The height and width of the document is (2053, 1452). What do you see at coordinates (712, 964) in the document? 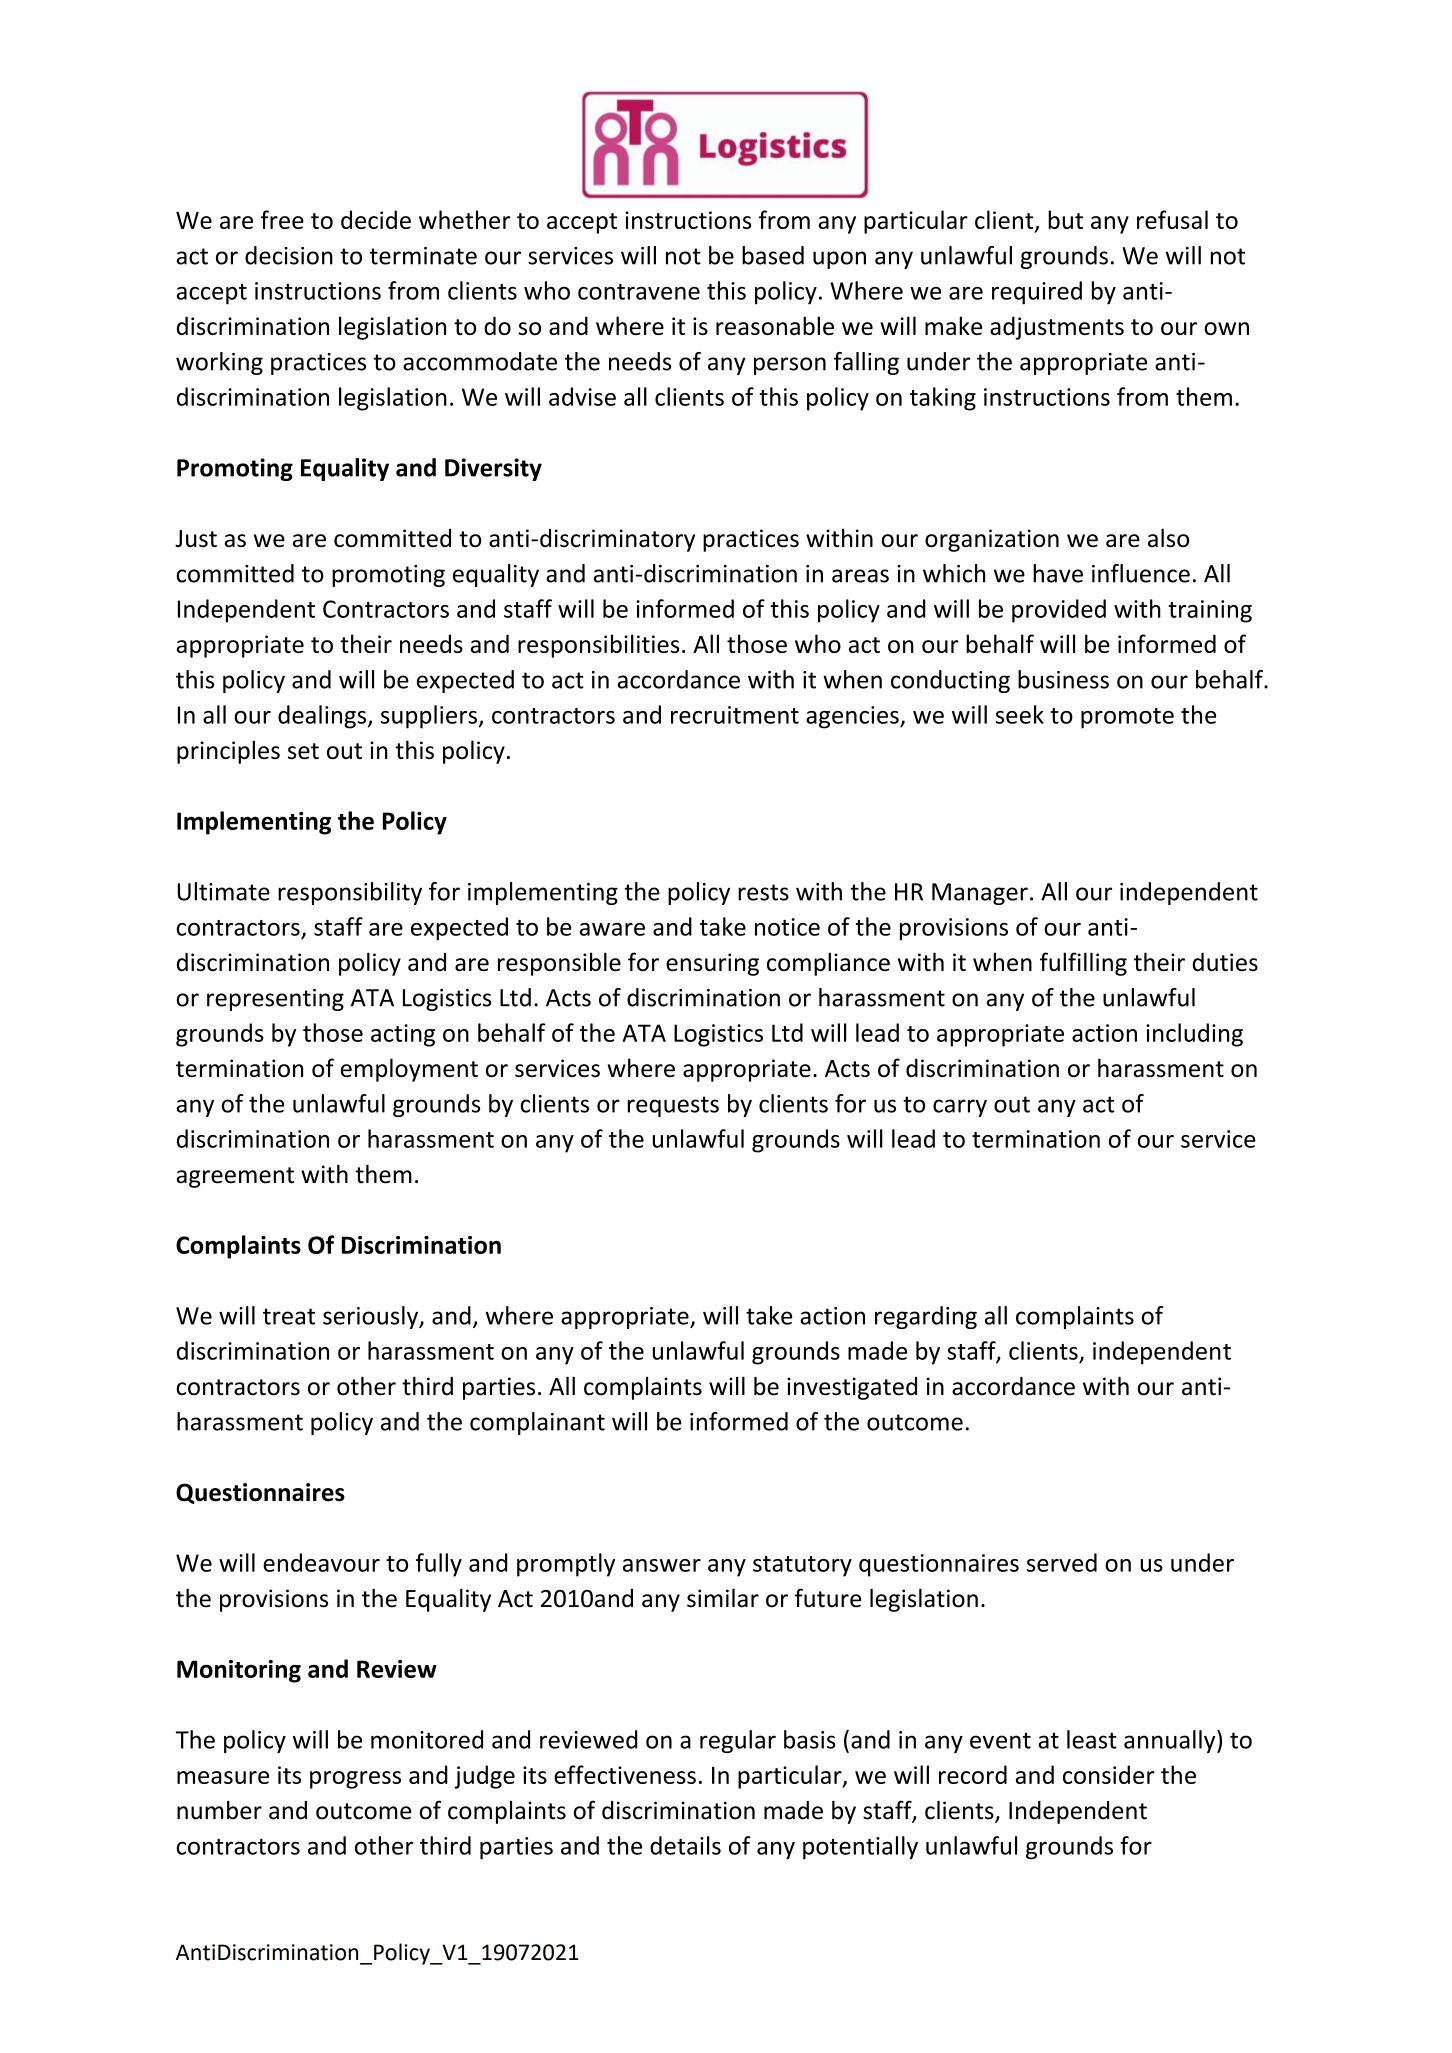
I see `ensuring` at bounding box center [712, 964].
